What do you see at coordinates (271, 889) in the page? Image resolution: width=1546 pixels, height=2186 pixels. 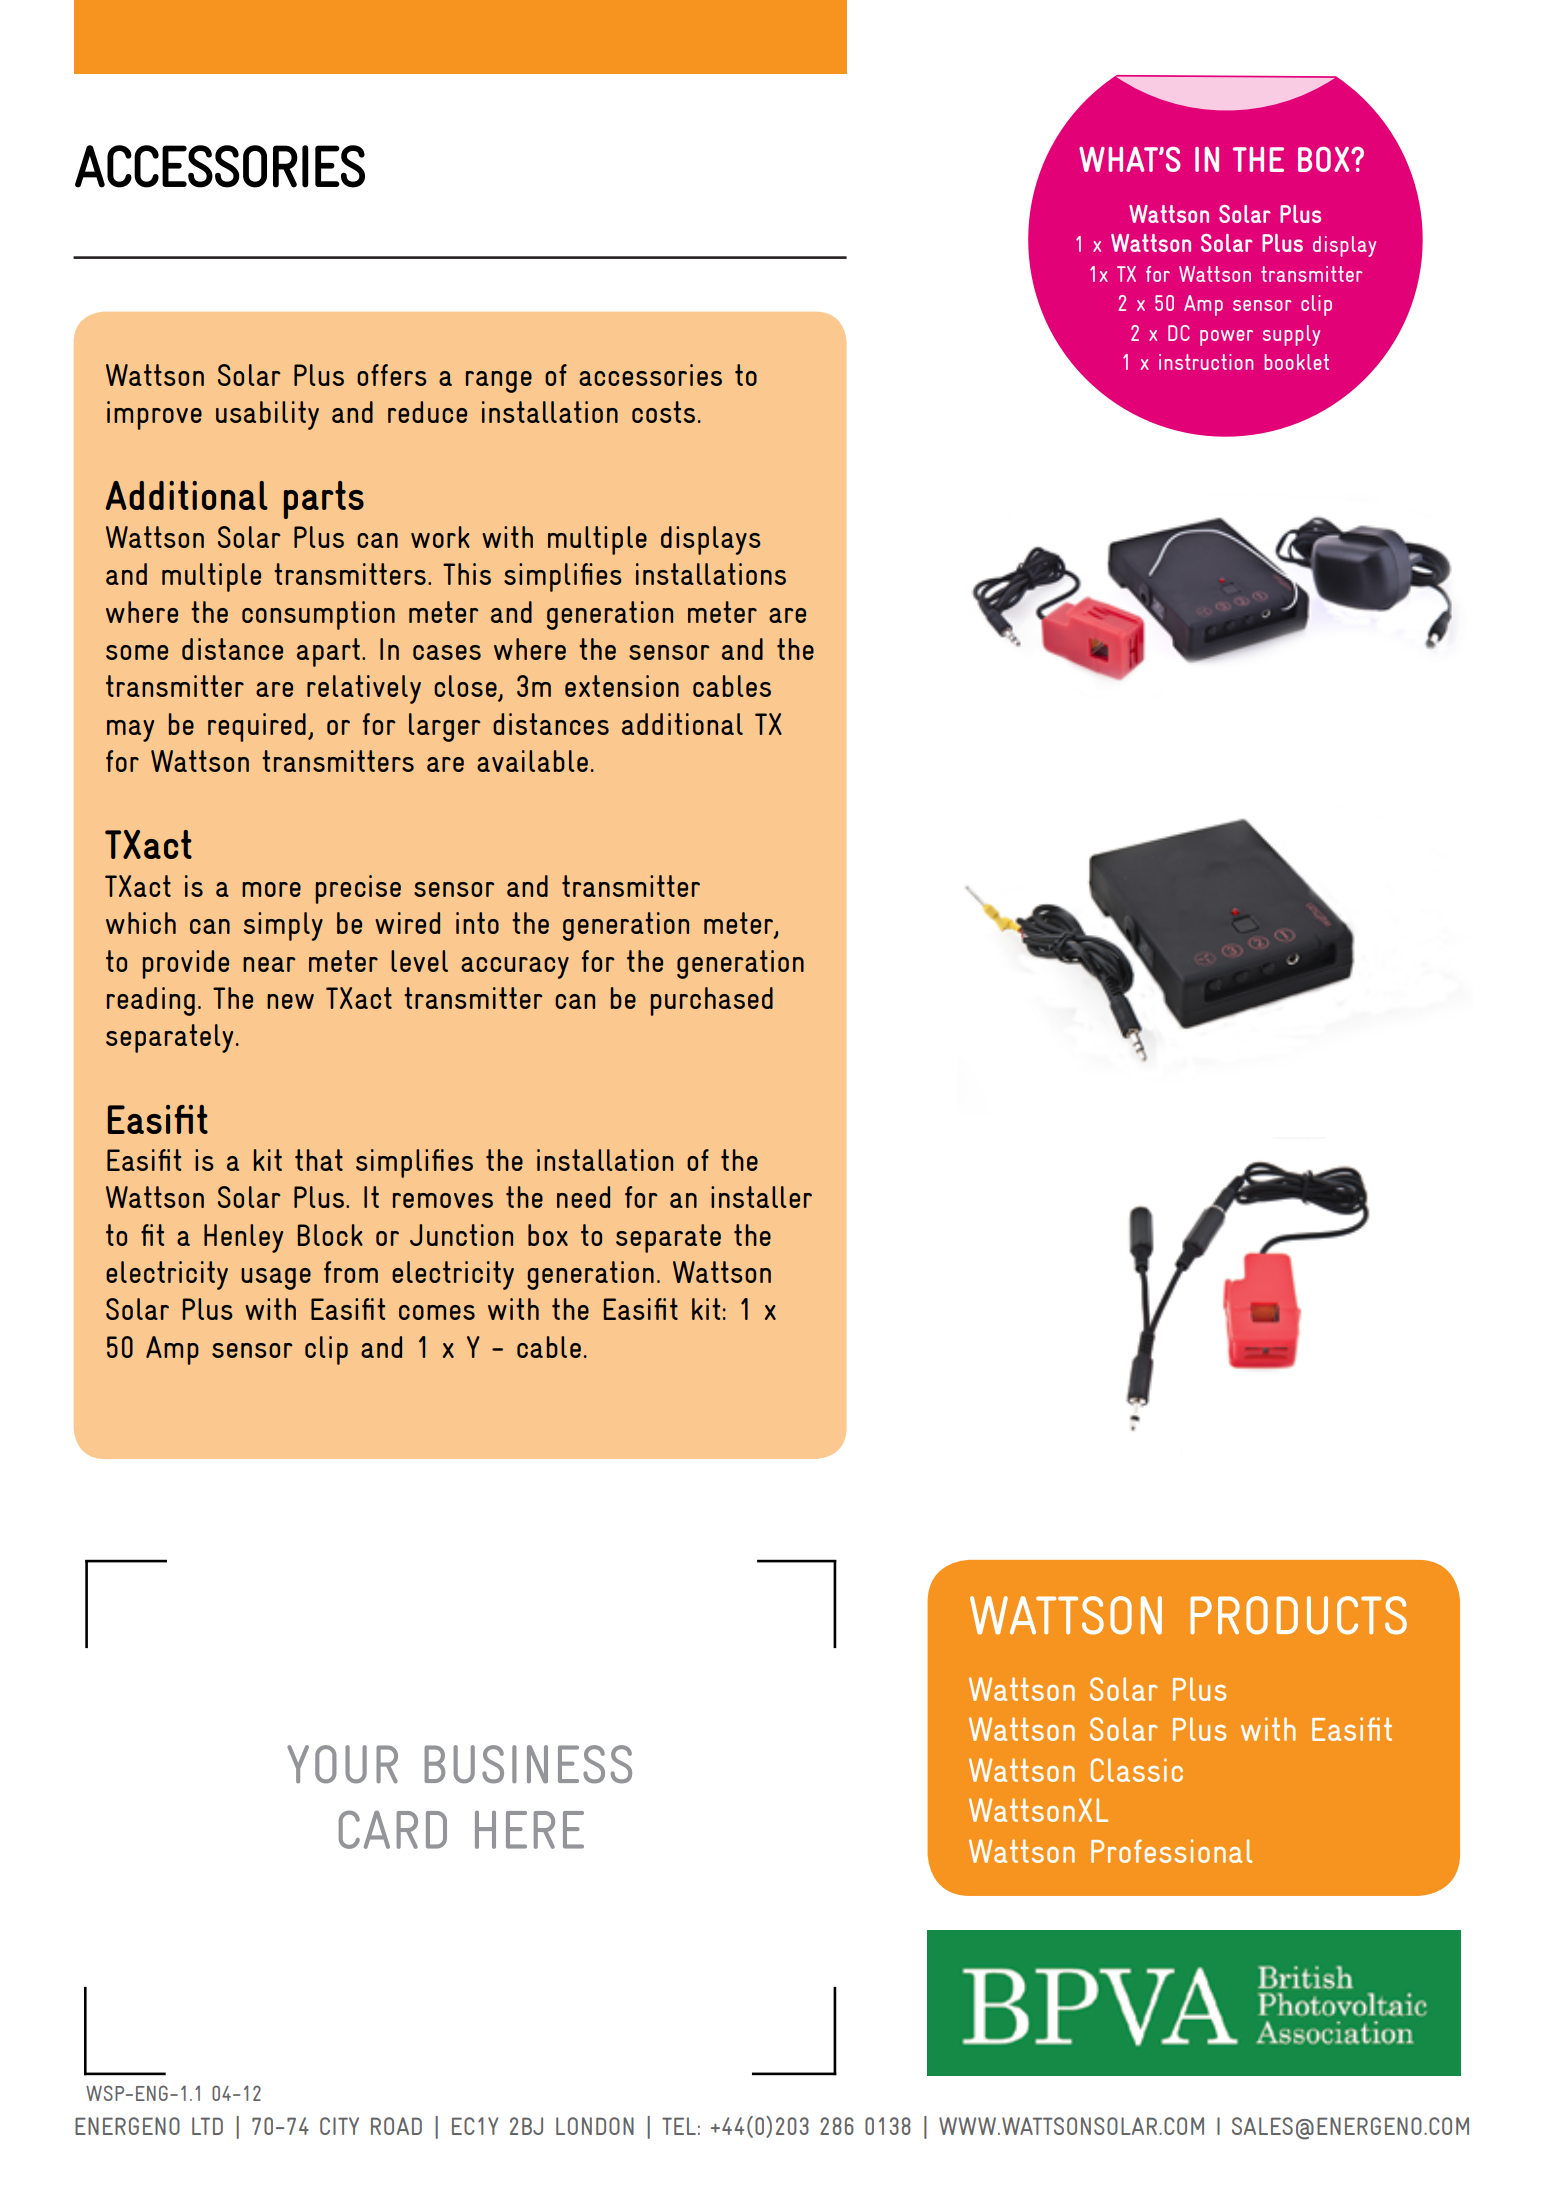 I see `more` at bounding box center [271, 889].
